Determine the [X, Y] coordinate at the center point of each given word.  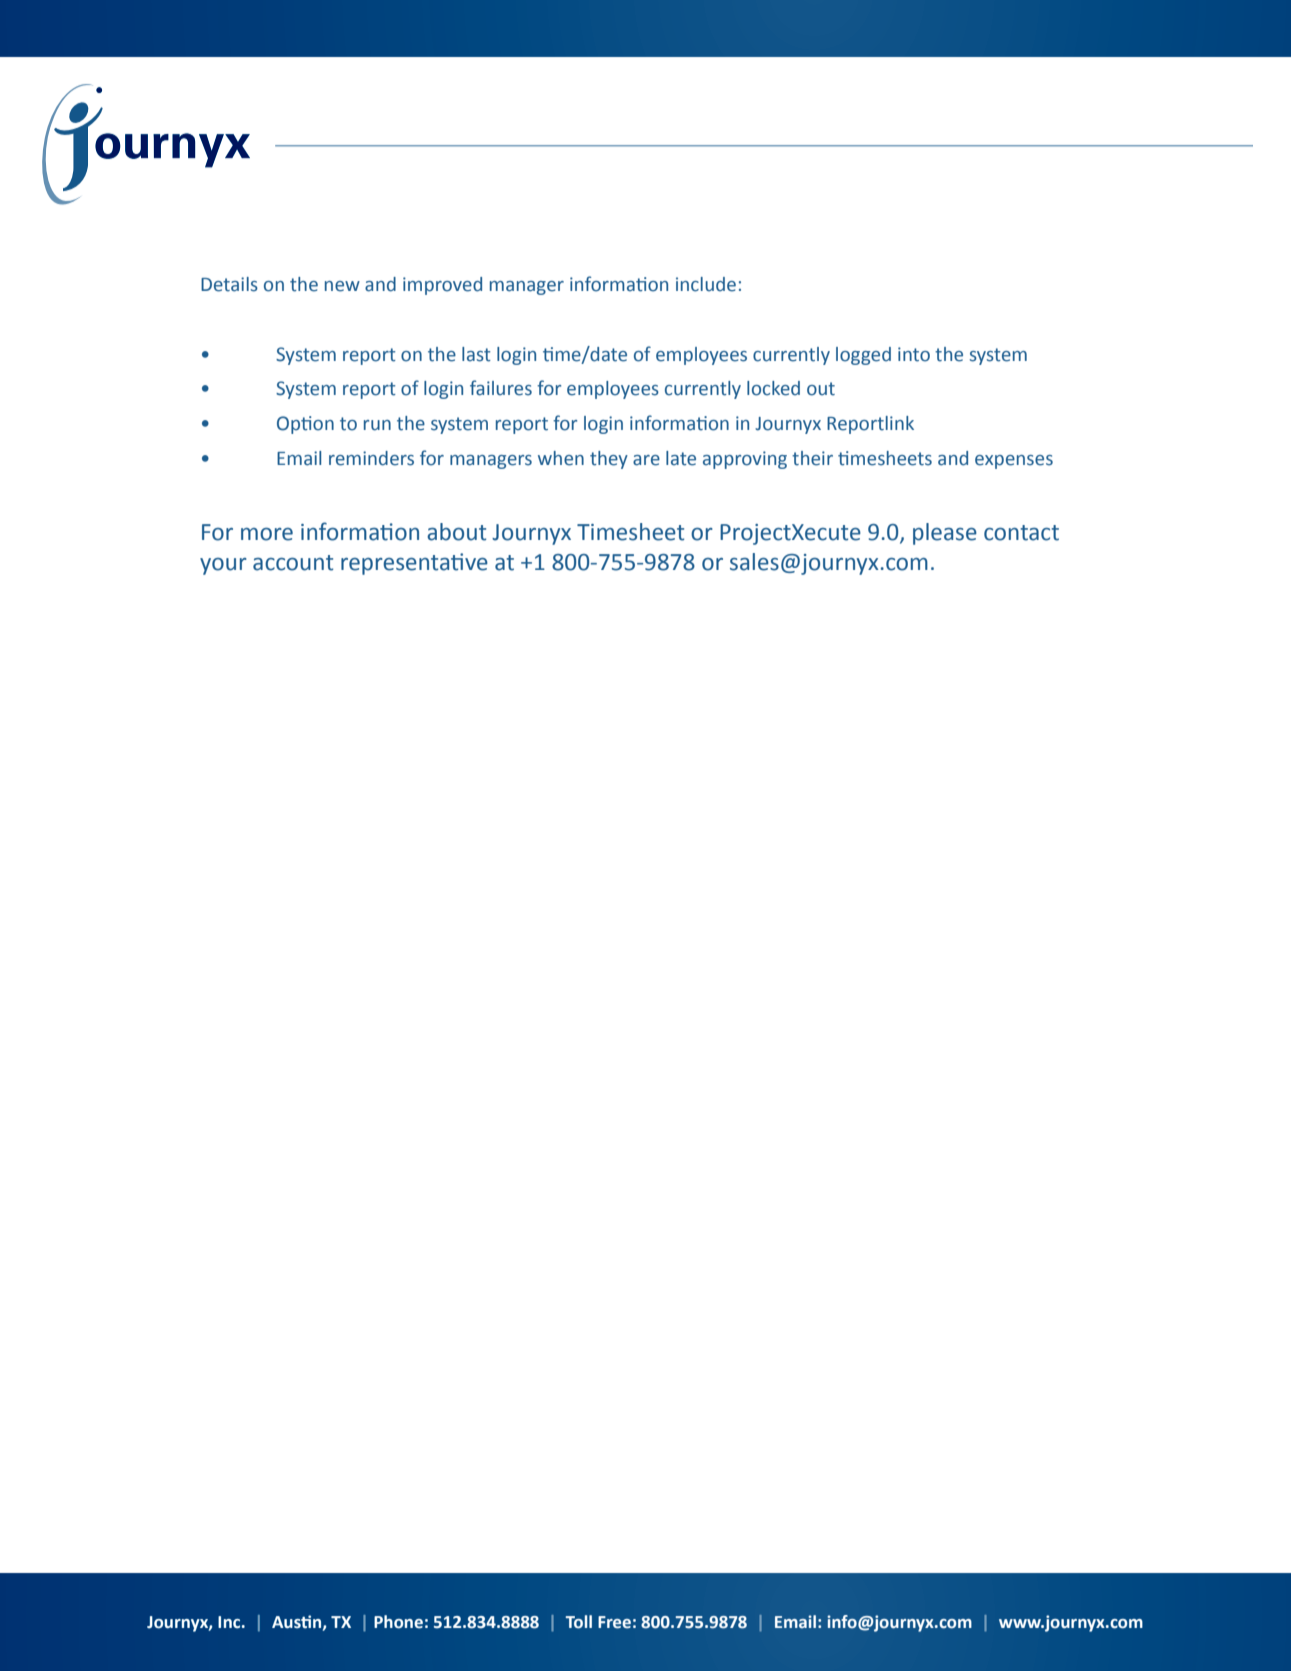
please [945, 534]
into [914, 354]
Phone [398, 1622]
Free [614, 1622]
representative [414, 564]
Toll [578, 1622]
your [223, 566]
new [342, 286]
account [293, 563]
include [706, 284]
